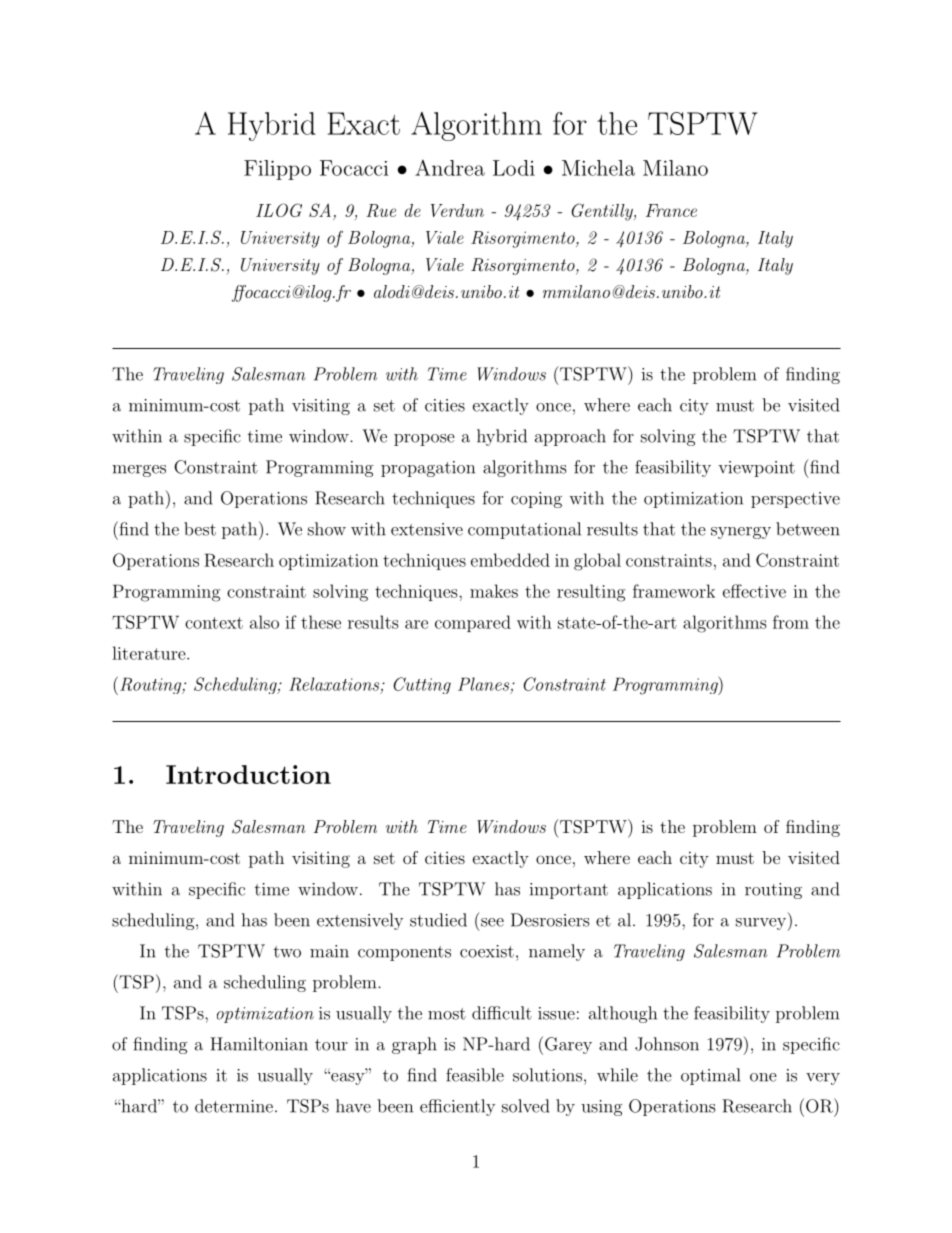 This screenshot has height=1233, width=952. Describe the element at coordinates (248, 774) in the screenshot. I see `Introduction` at that location.
